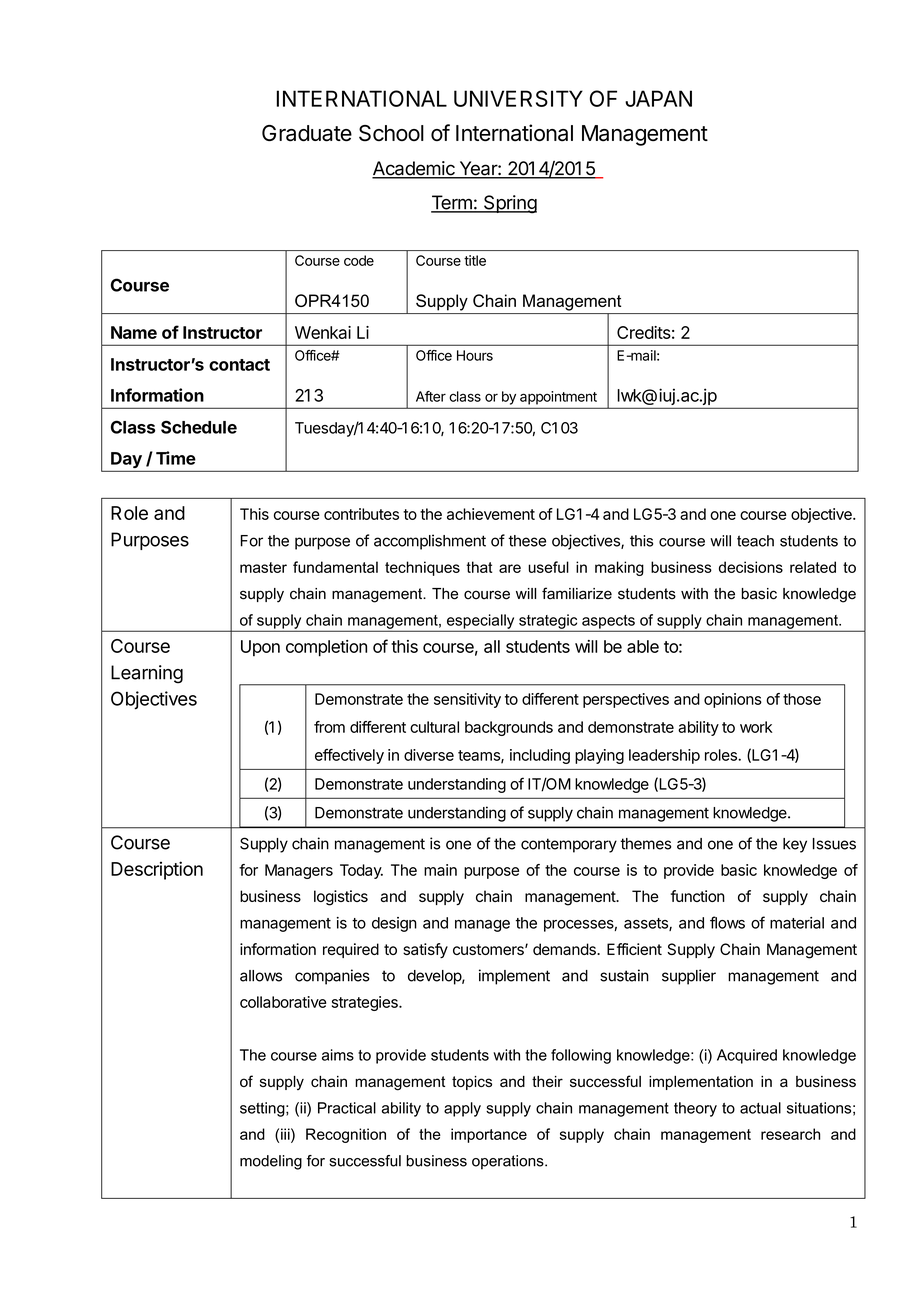  I want to click on JAPAN, so click(658, 98).
